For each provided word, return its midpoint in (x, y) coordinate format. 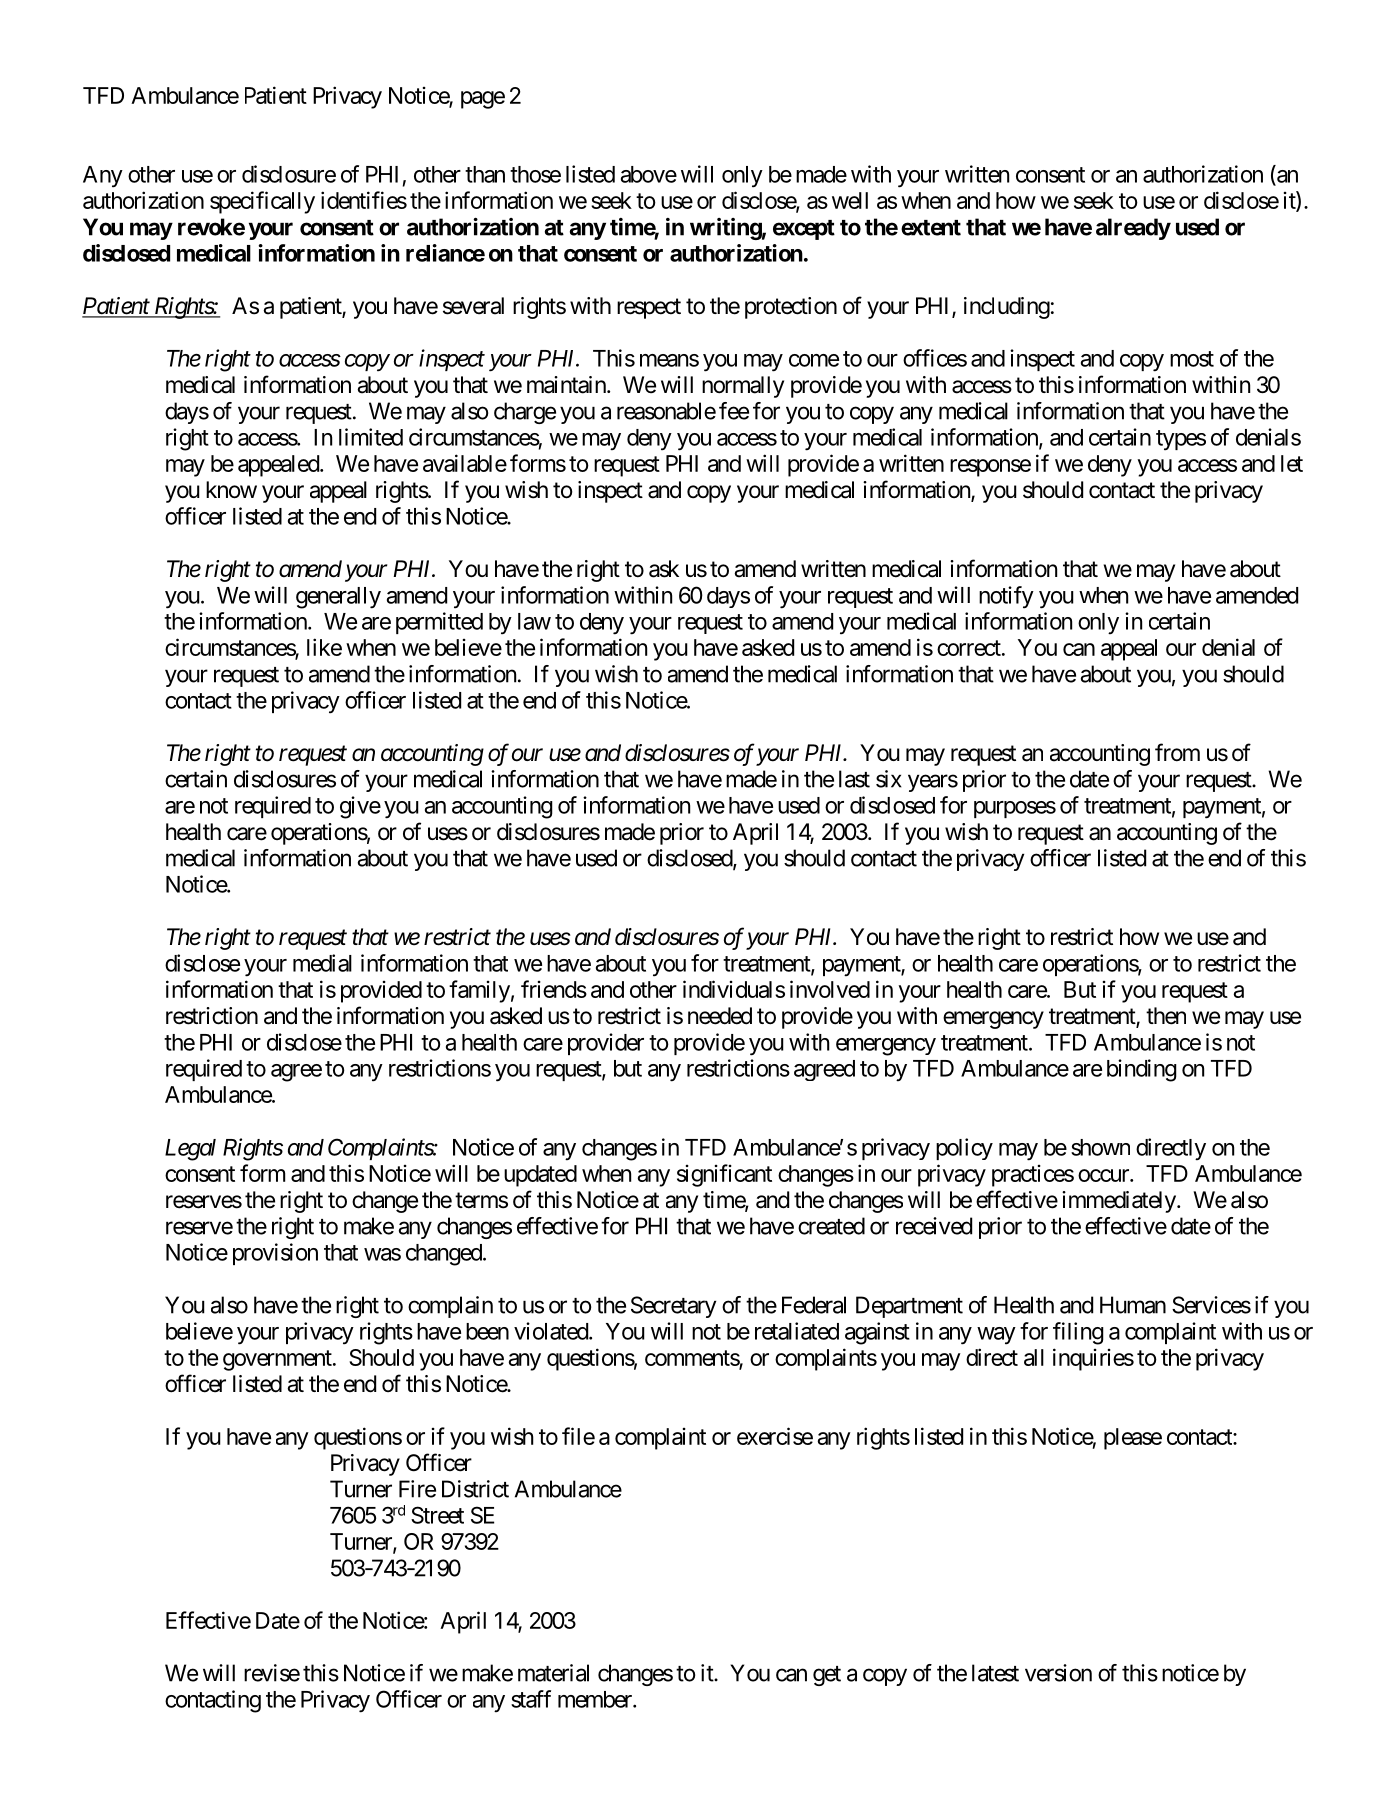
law (534, 621)
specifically (262, 202)
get (827, 1676)
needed (720, 1016)
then (1166, 1016)
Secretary (673, 1307)
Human (1133, 1305)
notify (1006, 597)
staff (531, 1699)
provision (275, 1254)
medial (322, 963)
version (1058, 1673)
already (1133, 229)
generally (338, 598)
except (804, 230)
